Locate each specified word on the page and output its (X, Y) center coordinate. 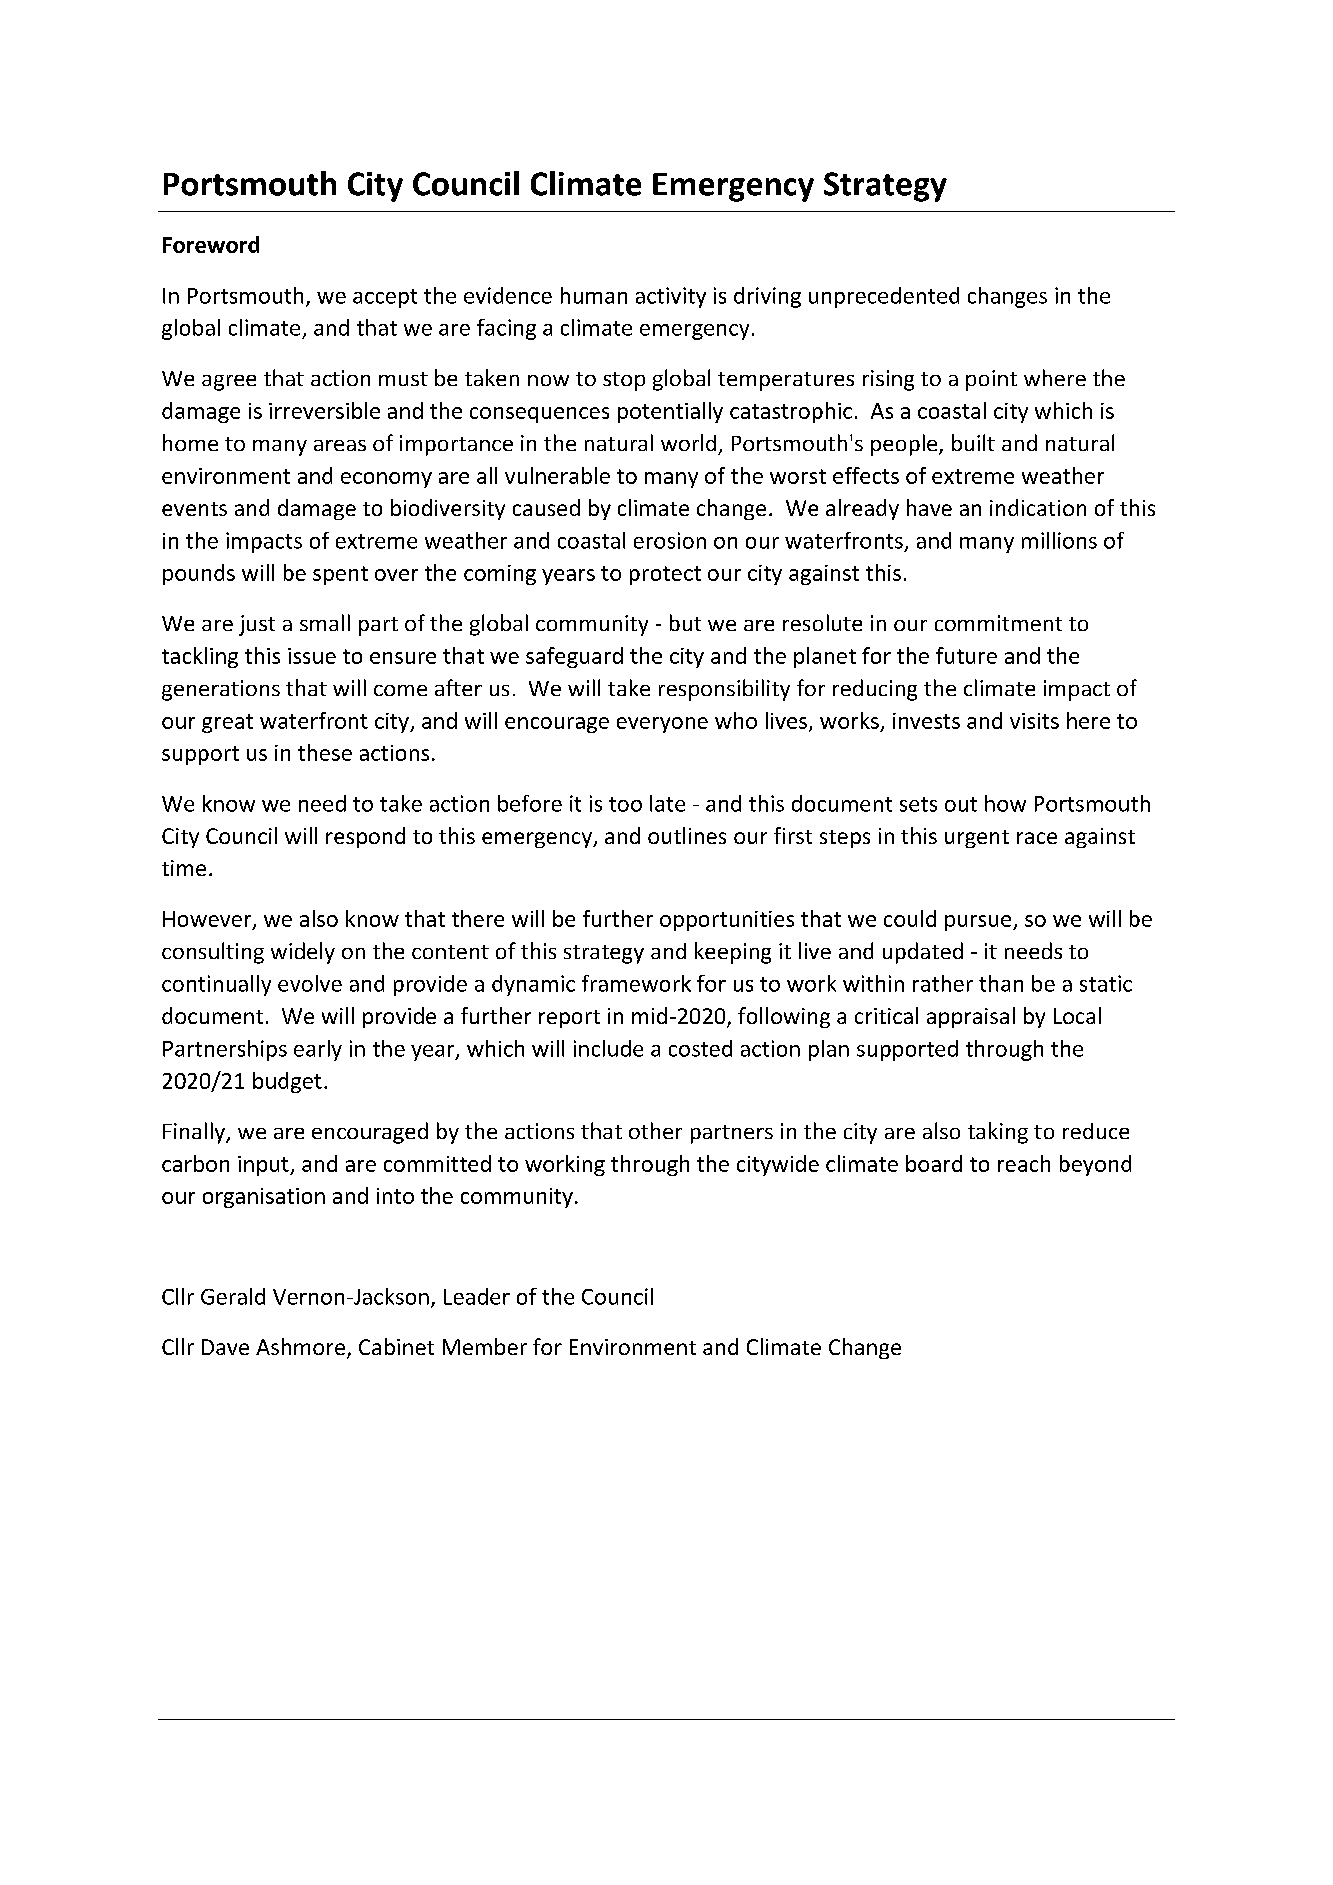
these (325, 752)
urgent (977, 839)
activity (671, 297)
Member (485, 1346)
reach (1024, 1163)
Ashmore (302, 1348)
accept (385, 298)
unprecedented (884, 297)
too (625, 804)
